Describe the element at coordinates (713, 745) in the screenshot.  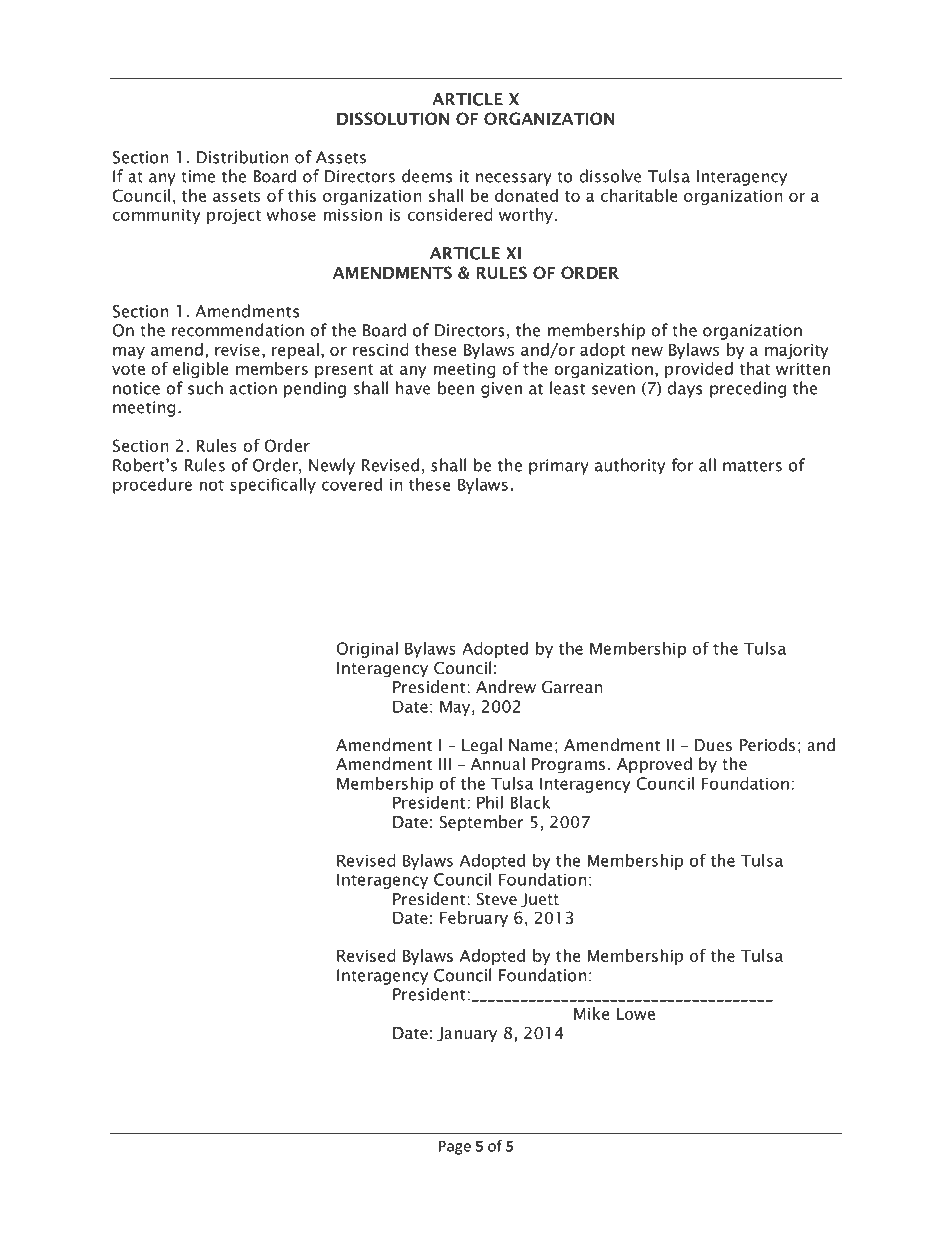
I see `Dues` at that location.
